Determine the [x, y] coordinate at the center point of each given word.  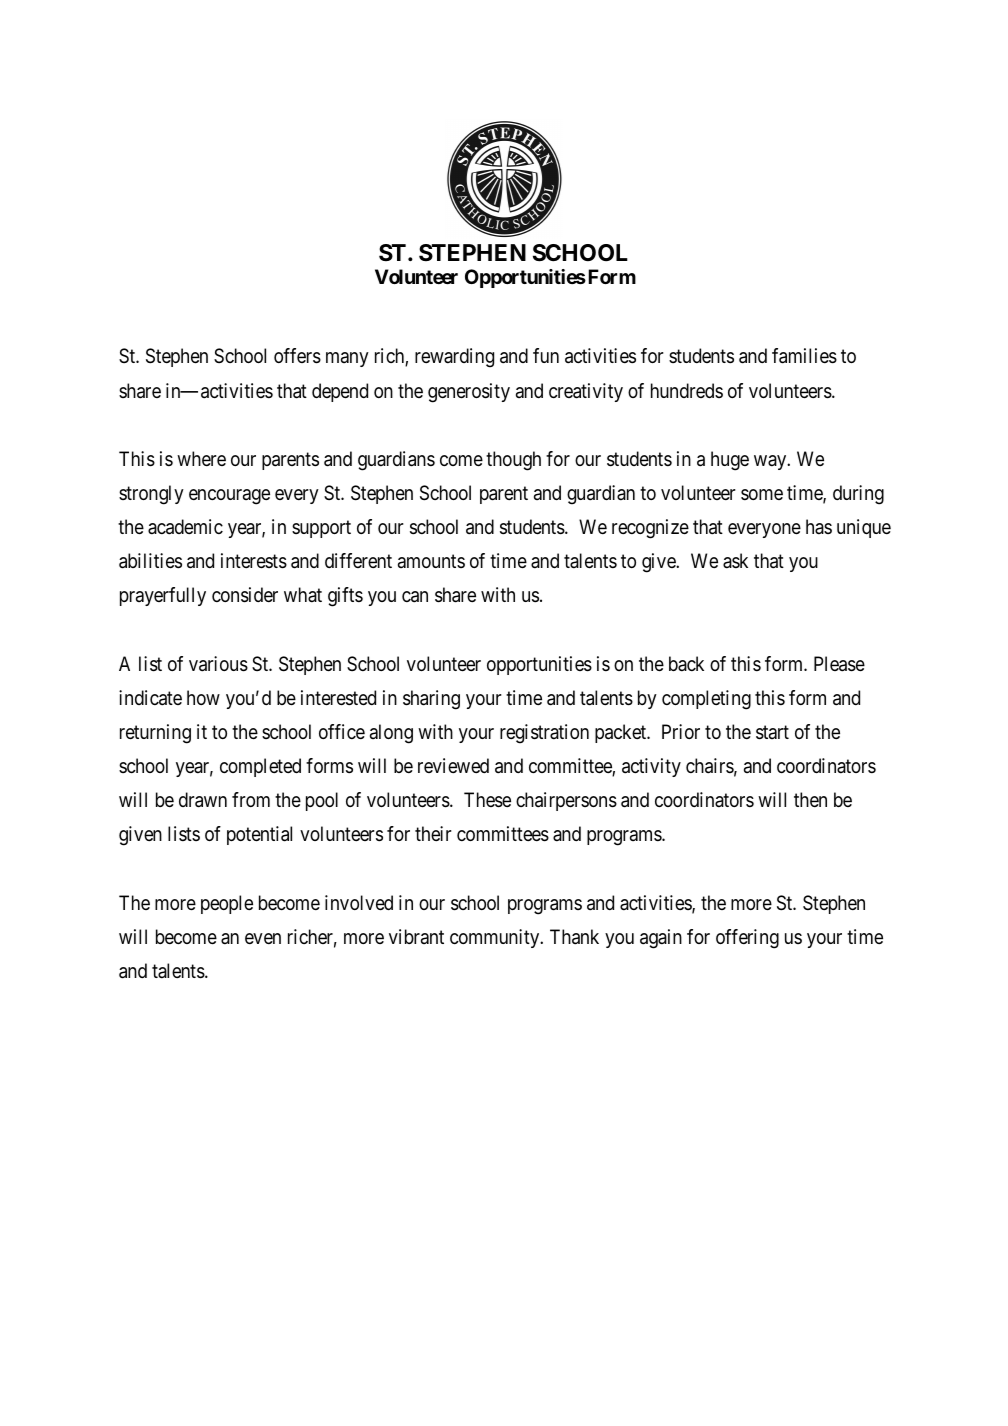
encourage [229, 497]
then [810, 799]
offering [747, 939]
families [804, 356]
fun [546, 355]
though [513, 461]
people [227, 904]
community [496, 938]
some [762, 494]
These [487, 800]
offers [297, 356]
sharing [431, 700]
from [251, 799]
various [218, 664]
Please [839, 664]
